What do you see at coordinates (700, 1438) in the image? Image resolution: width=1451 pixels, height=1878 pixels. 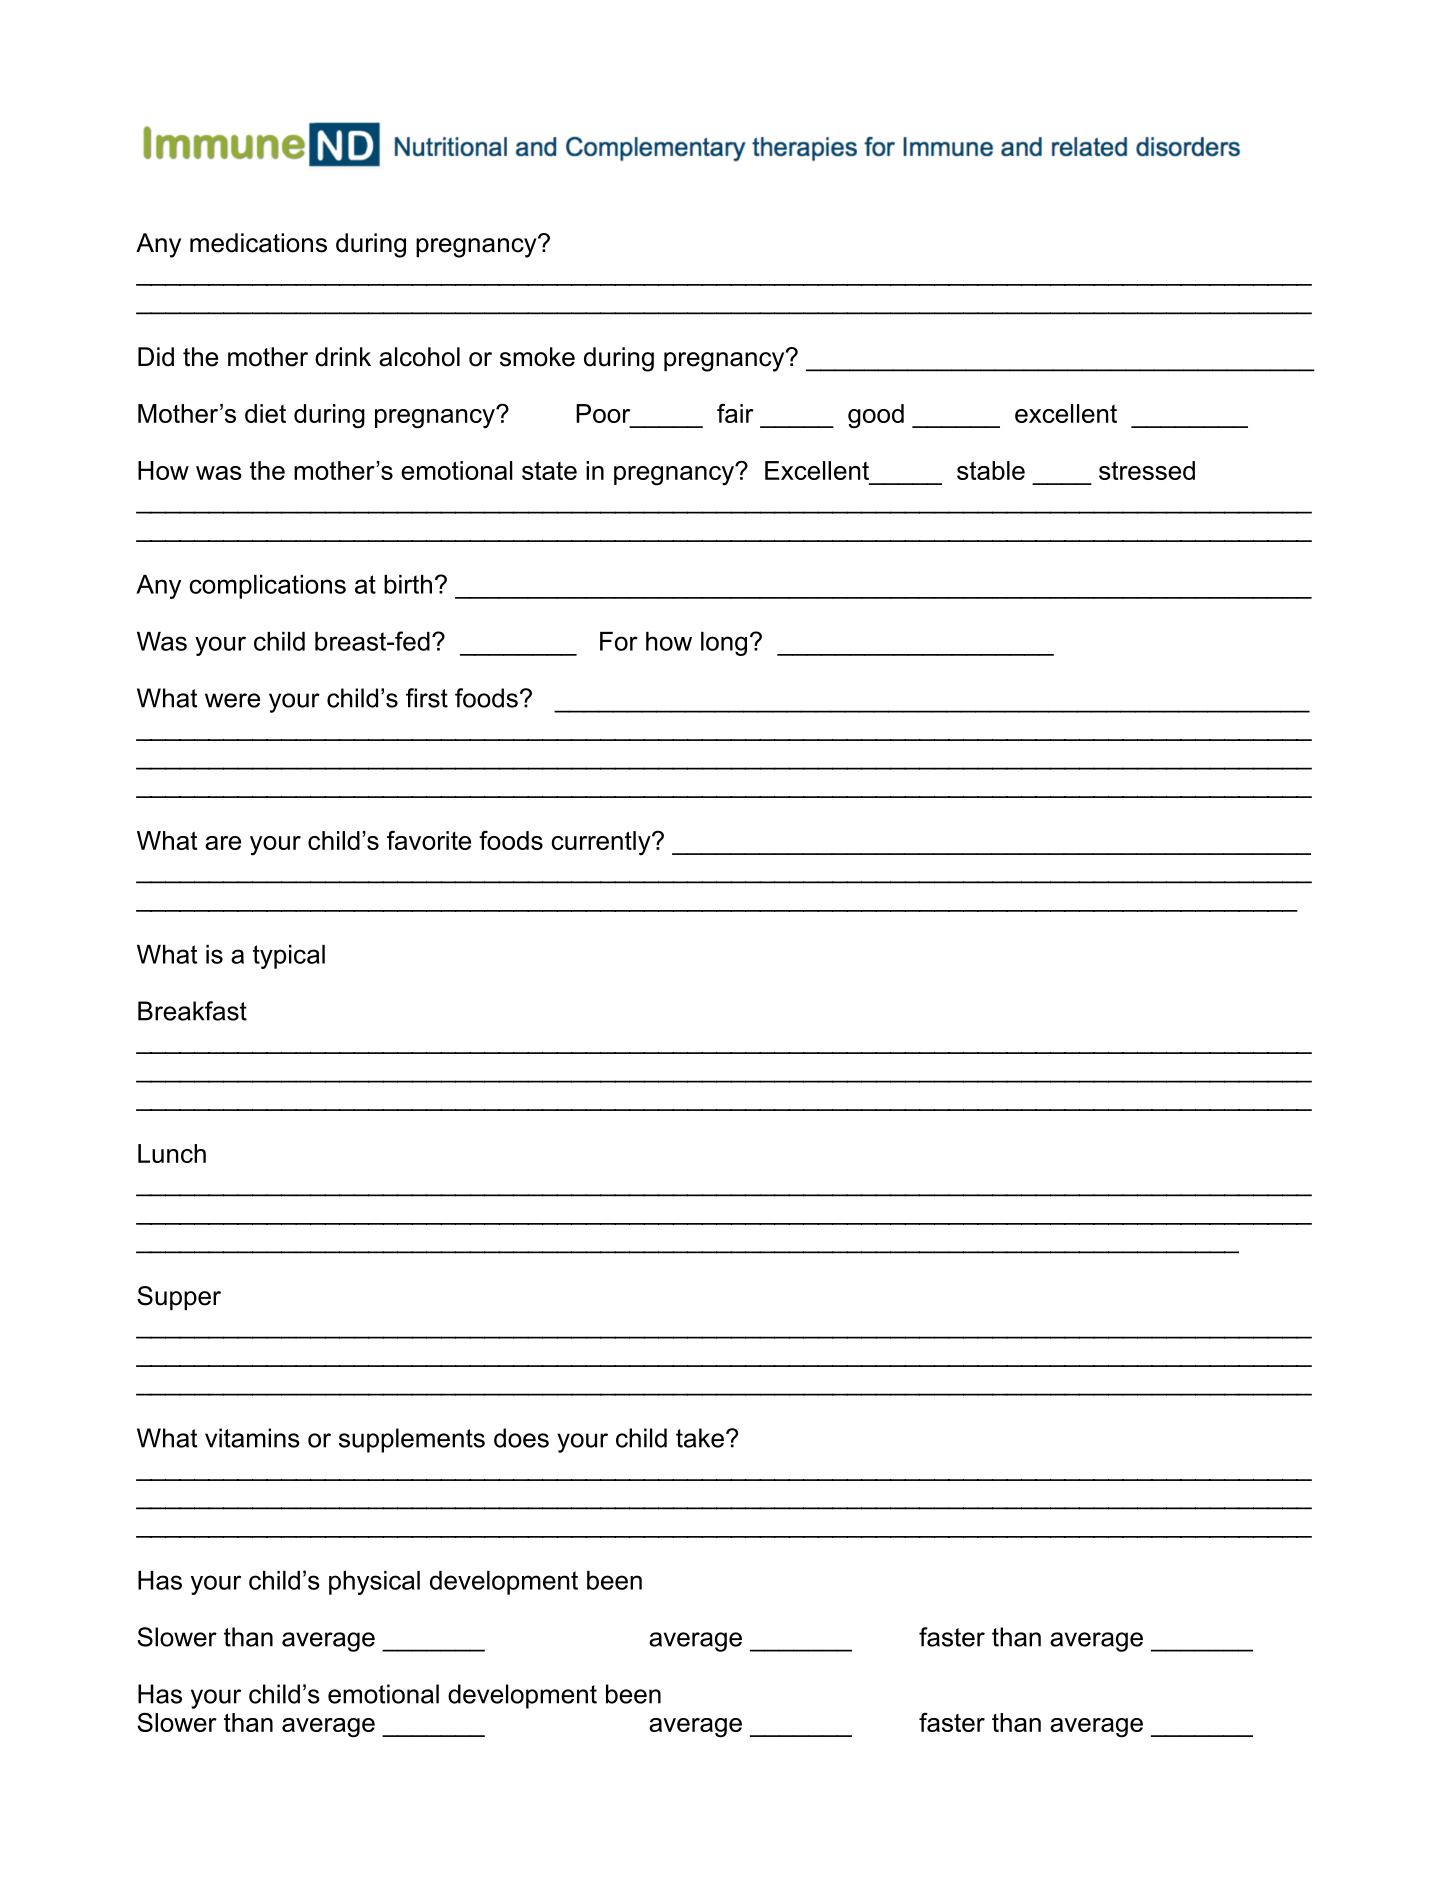 I see `take` at bounding box center [700, 1438].
